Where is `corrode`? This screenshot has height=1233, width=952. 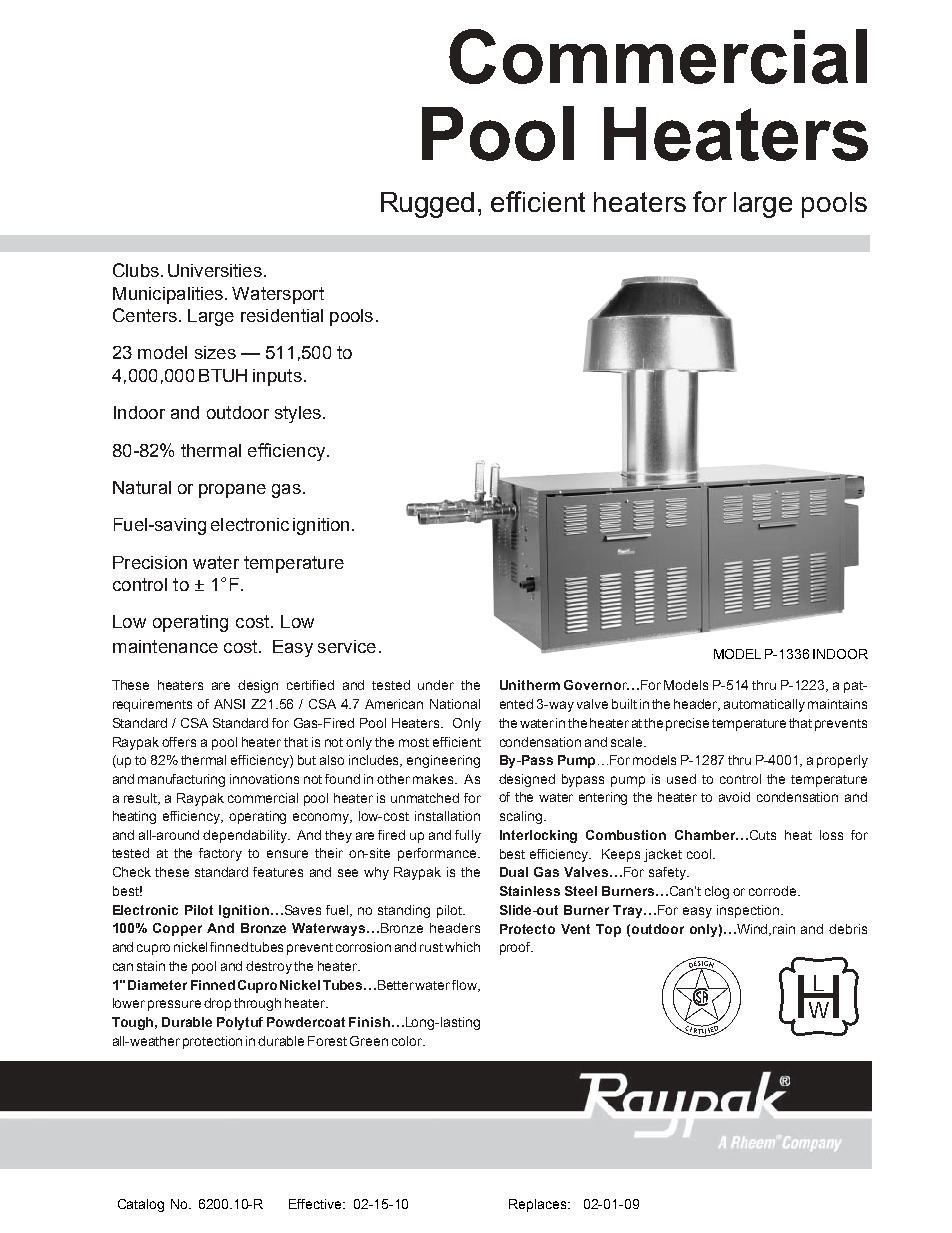 corrode is located at coordinates (774, 891).
